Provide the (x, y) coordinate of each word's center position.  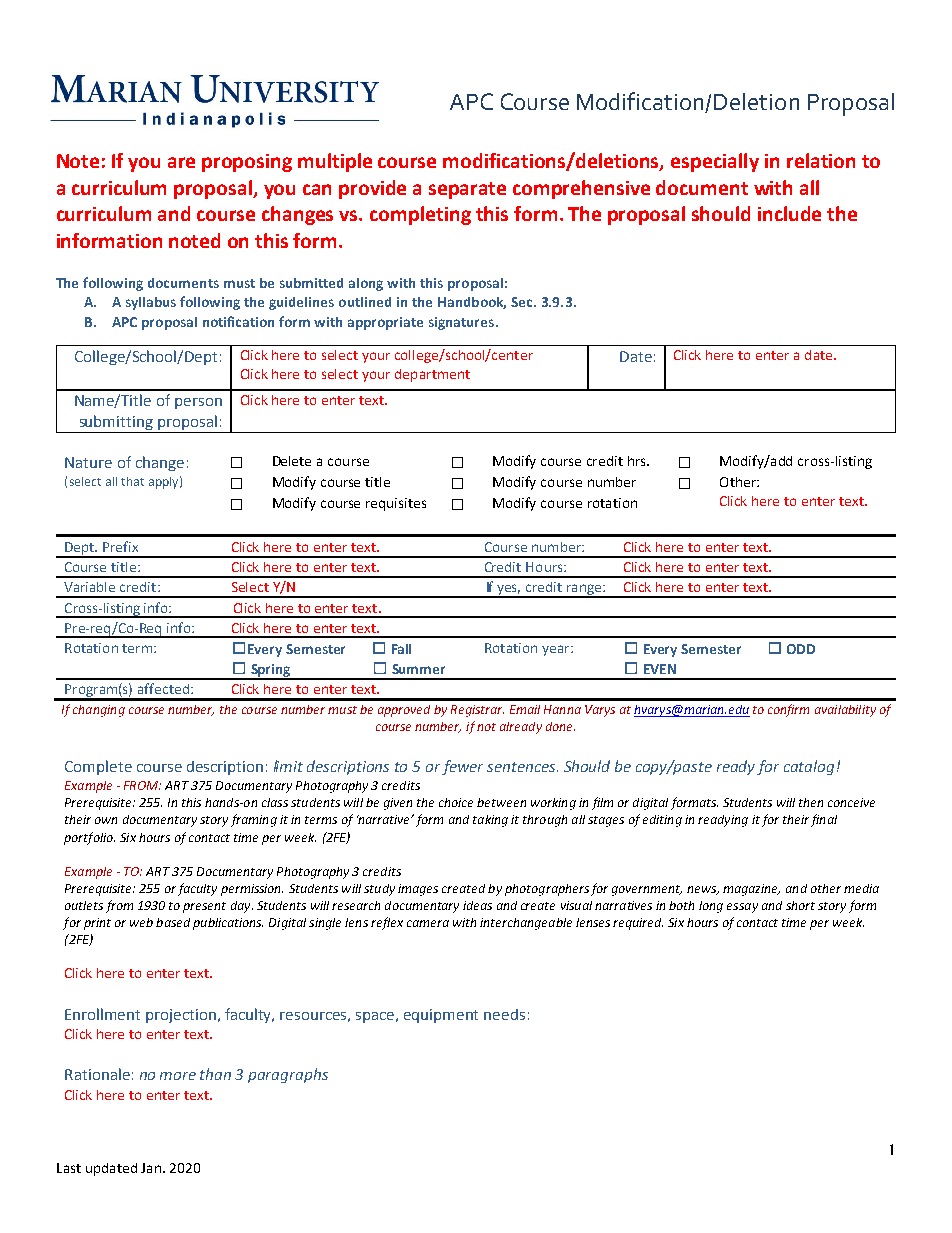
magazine (751, 890)
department (432, 375)
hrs (638, 461)
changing (99, 711)
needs (504, 1014)
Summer (418, 669)
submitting (116, 424)
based (173, 922)
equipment (441, 1016)
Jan (151, 1168)
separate (467, 190)
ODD (801, 649)
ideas (477, 905)
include (789, 213)
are (181, 162)
